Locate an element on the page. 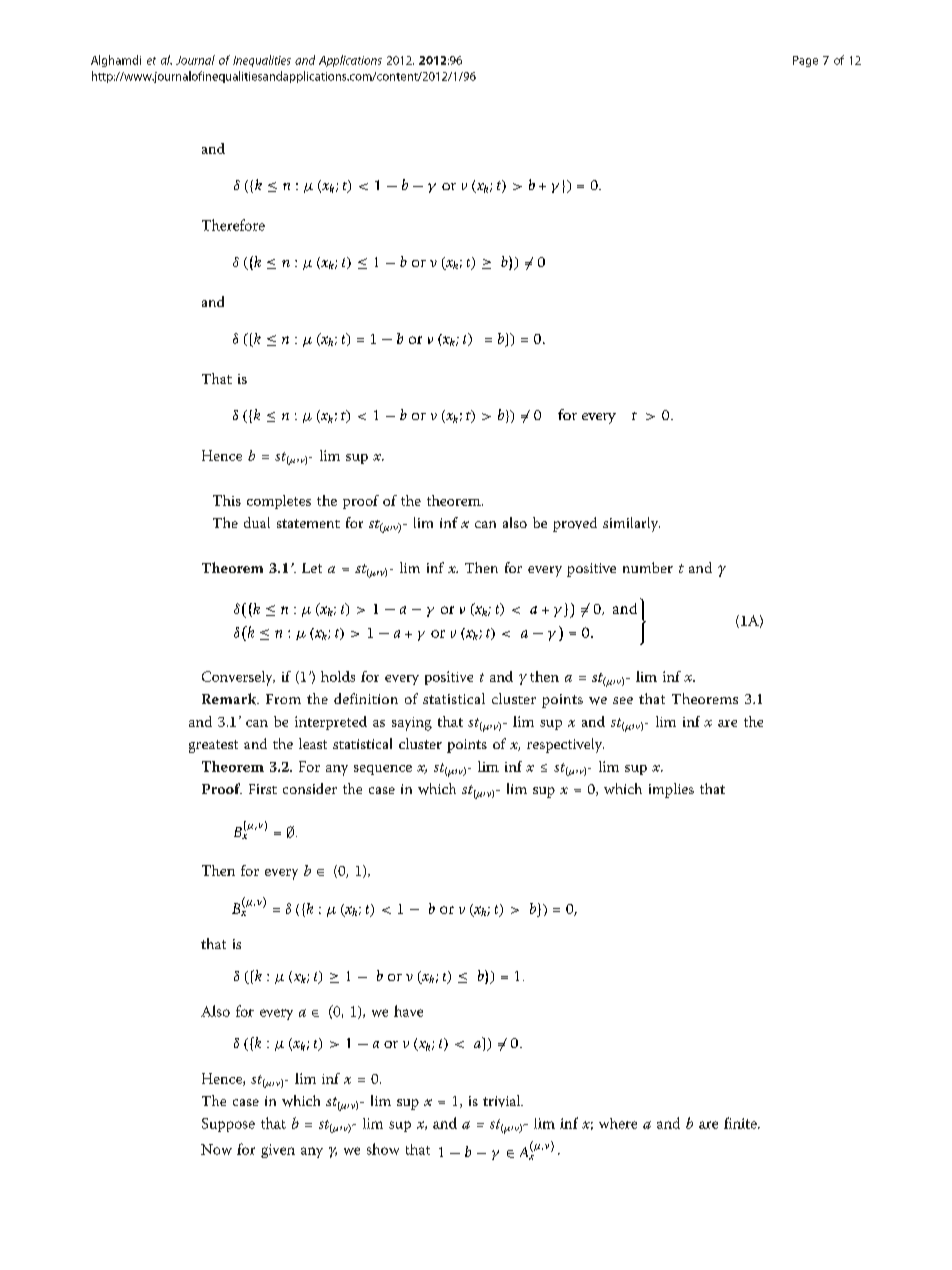  Page is located at coordinates (805, 61).
